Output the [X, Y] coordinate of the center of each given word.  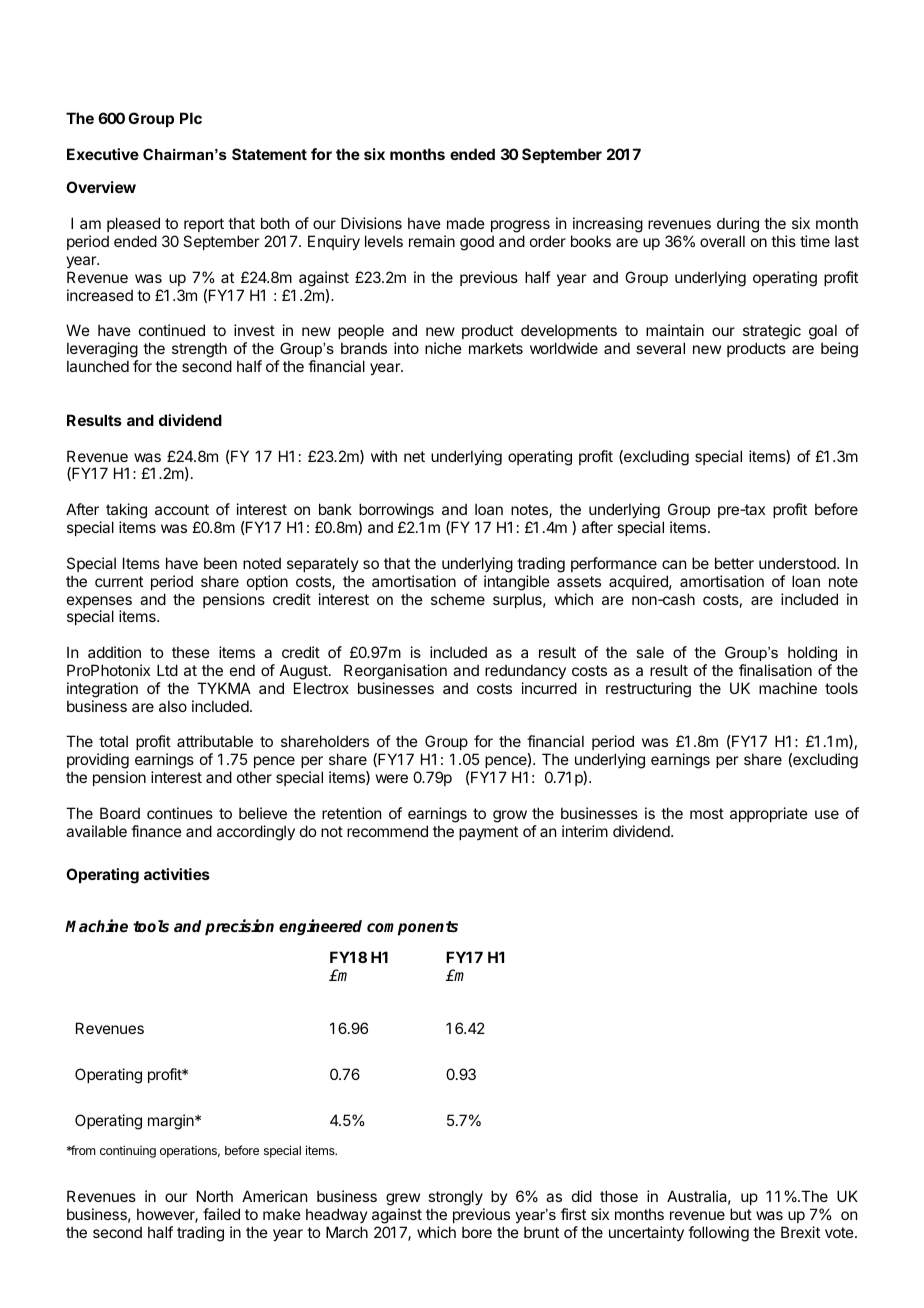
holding [812, 654]
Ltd [167, 670]
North [215, 1196]
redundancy [525, 671]
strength [199, 350]
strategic [772, 333]
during [738, 226]
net [414, 456]
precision [239, 927]
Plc [191, 118]
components [412, 928]
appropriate [769, 814]
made [466, 223]
